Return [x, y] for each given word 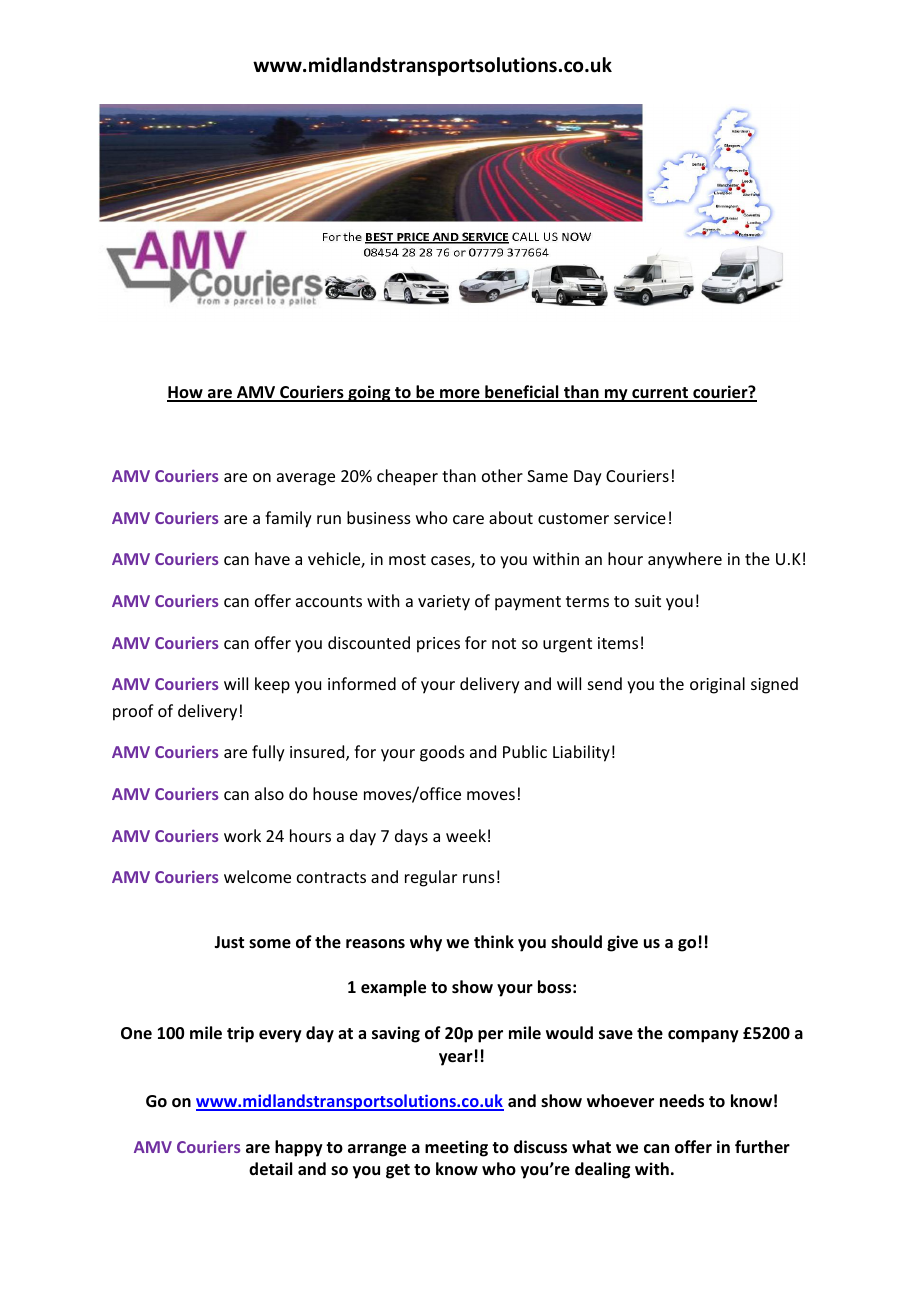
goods [442, 753]
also [269, 793]
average [306, 479]
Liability [581, 753]
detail [270, 1169]
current [660, 394]
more [460, 395]
